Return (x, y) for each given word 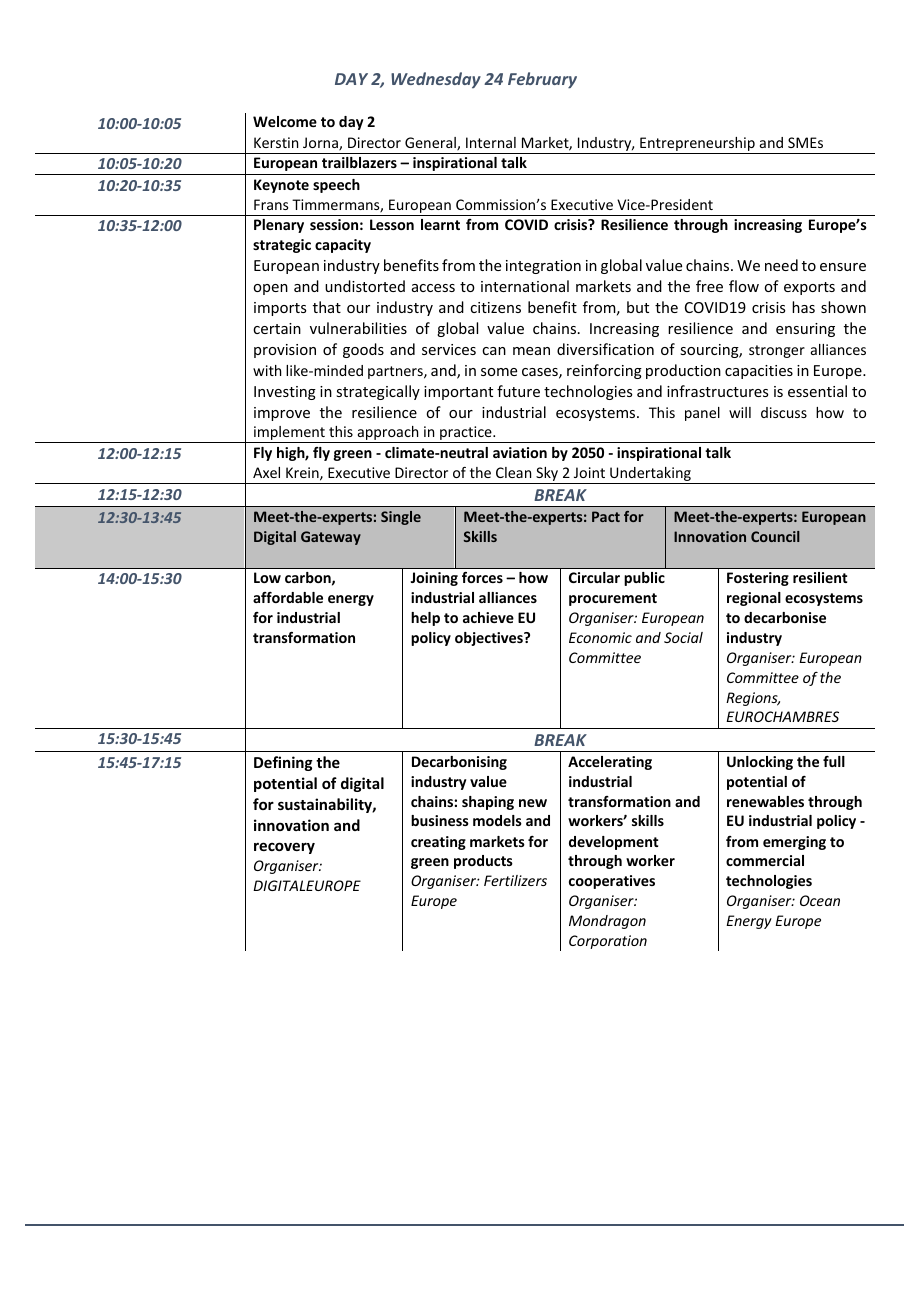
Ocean (820, 900)
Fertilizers (515, 880)
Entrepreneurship (697, 144)
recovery (284, 848)
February (542, 80)
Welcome (285, 121)
